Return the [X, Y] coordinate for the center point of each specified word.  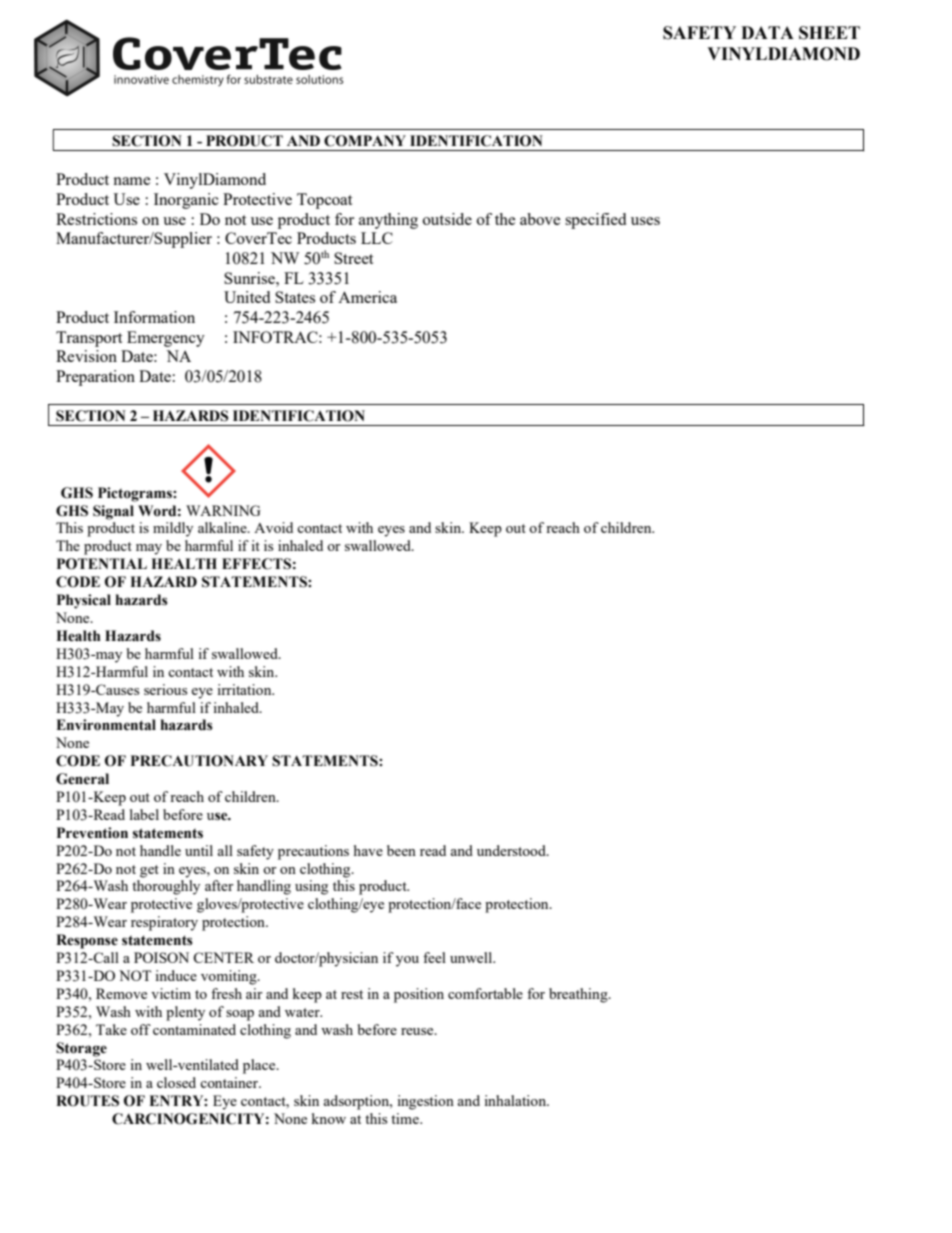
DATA [767, 32]
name [131, 181]
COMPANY [365, 141]
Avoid [273, 527]
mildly [173, 529]
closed [176, 1082]
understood [512, 850]
